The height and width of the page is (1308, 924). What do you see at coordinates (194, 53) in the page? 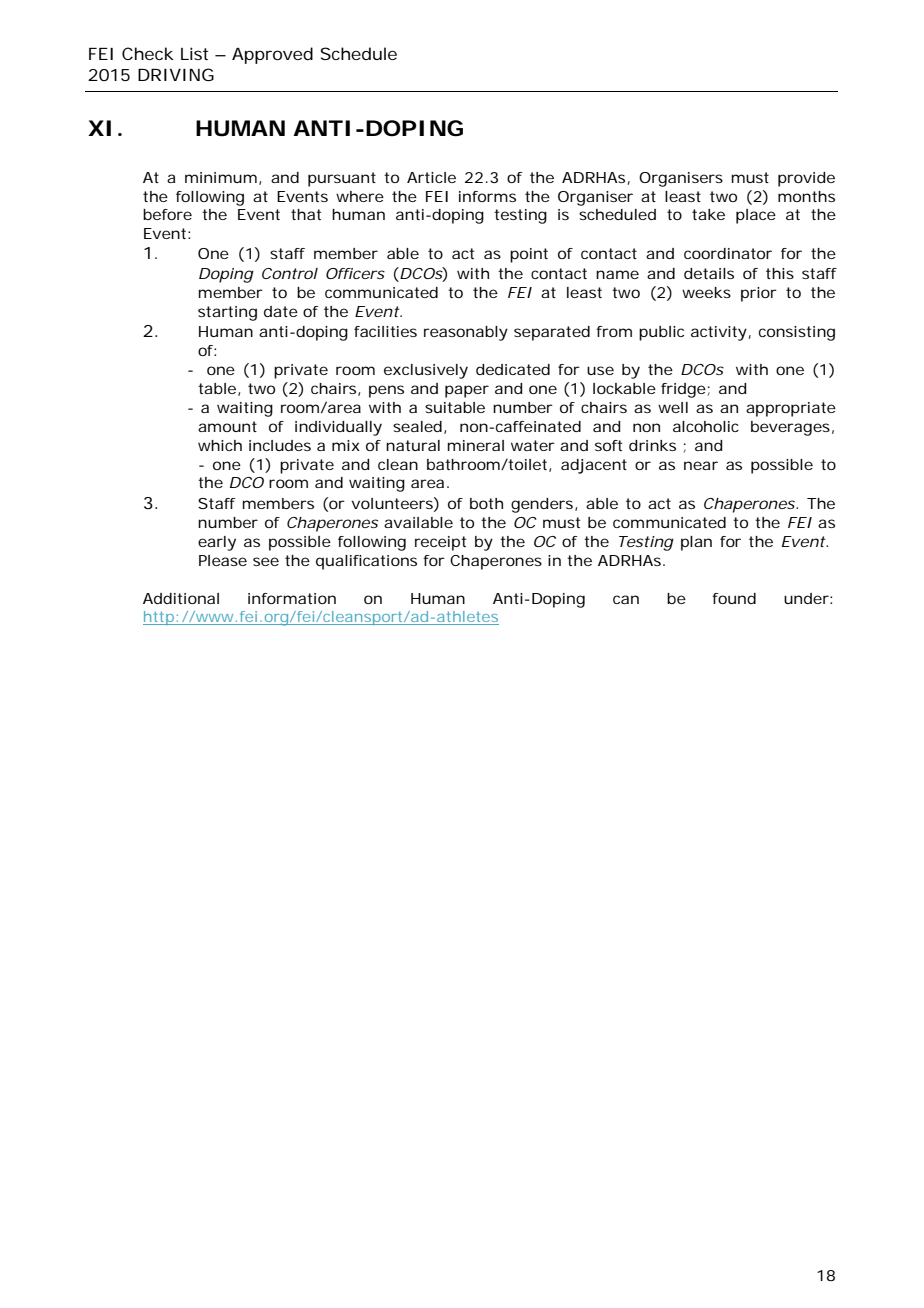
I see `List` at bounding box center [194, 53].
